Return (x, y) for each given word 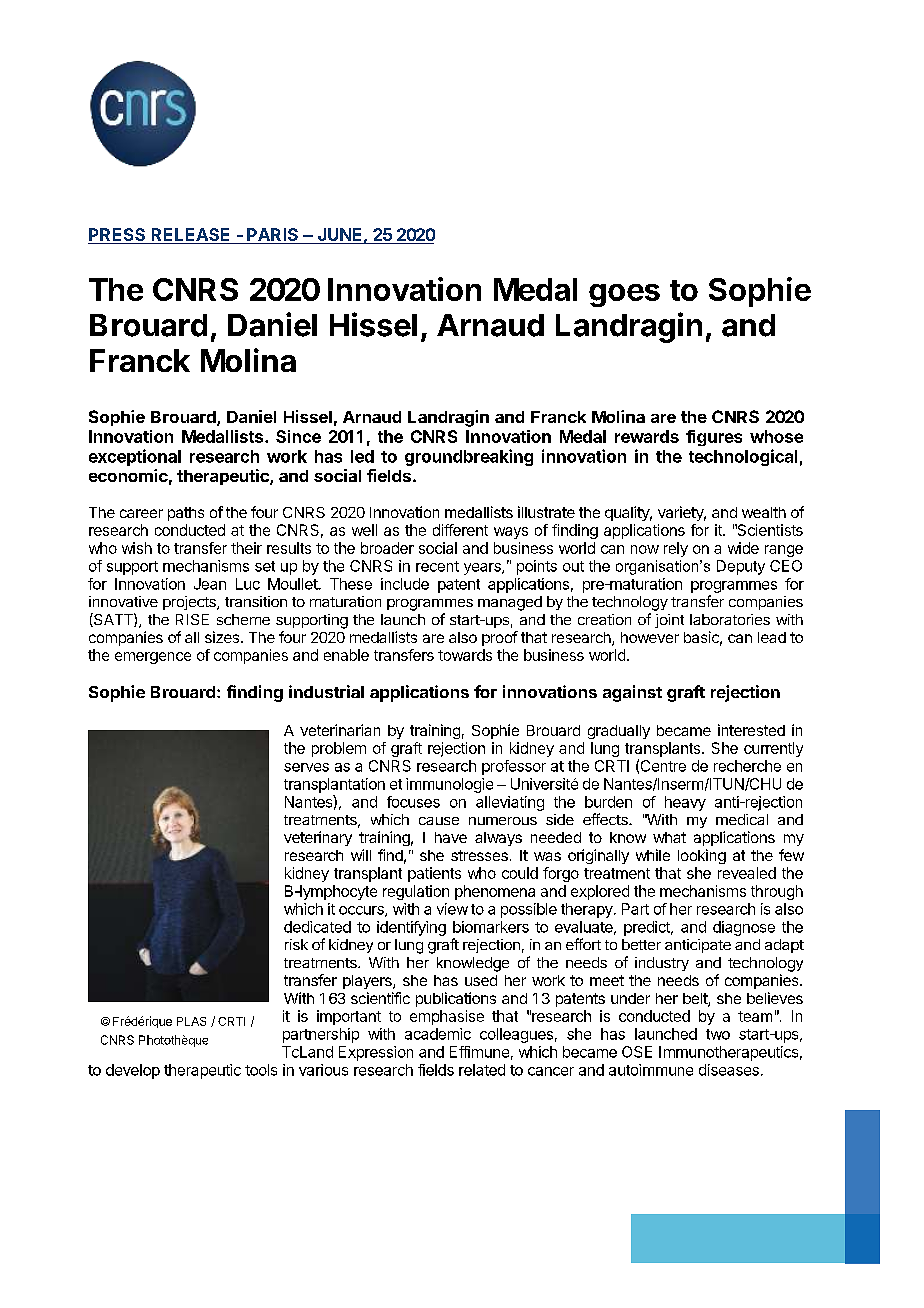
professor (514, 767)
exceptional (135, 457)
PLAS (191, 1021)
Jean (210, 584)
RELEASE (191, 236)
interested (751, 730)
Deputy (741, 567)
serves (306, 767)
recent (437, 566)
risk (296, 944)
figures (714, 438)
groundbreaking (469, 457)
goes (624, 295)
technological (743, 457)
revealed (747, 873)
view (452, 909)
